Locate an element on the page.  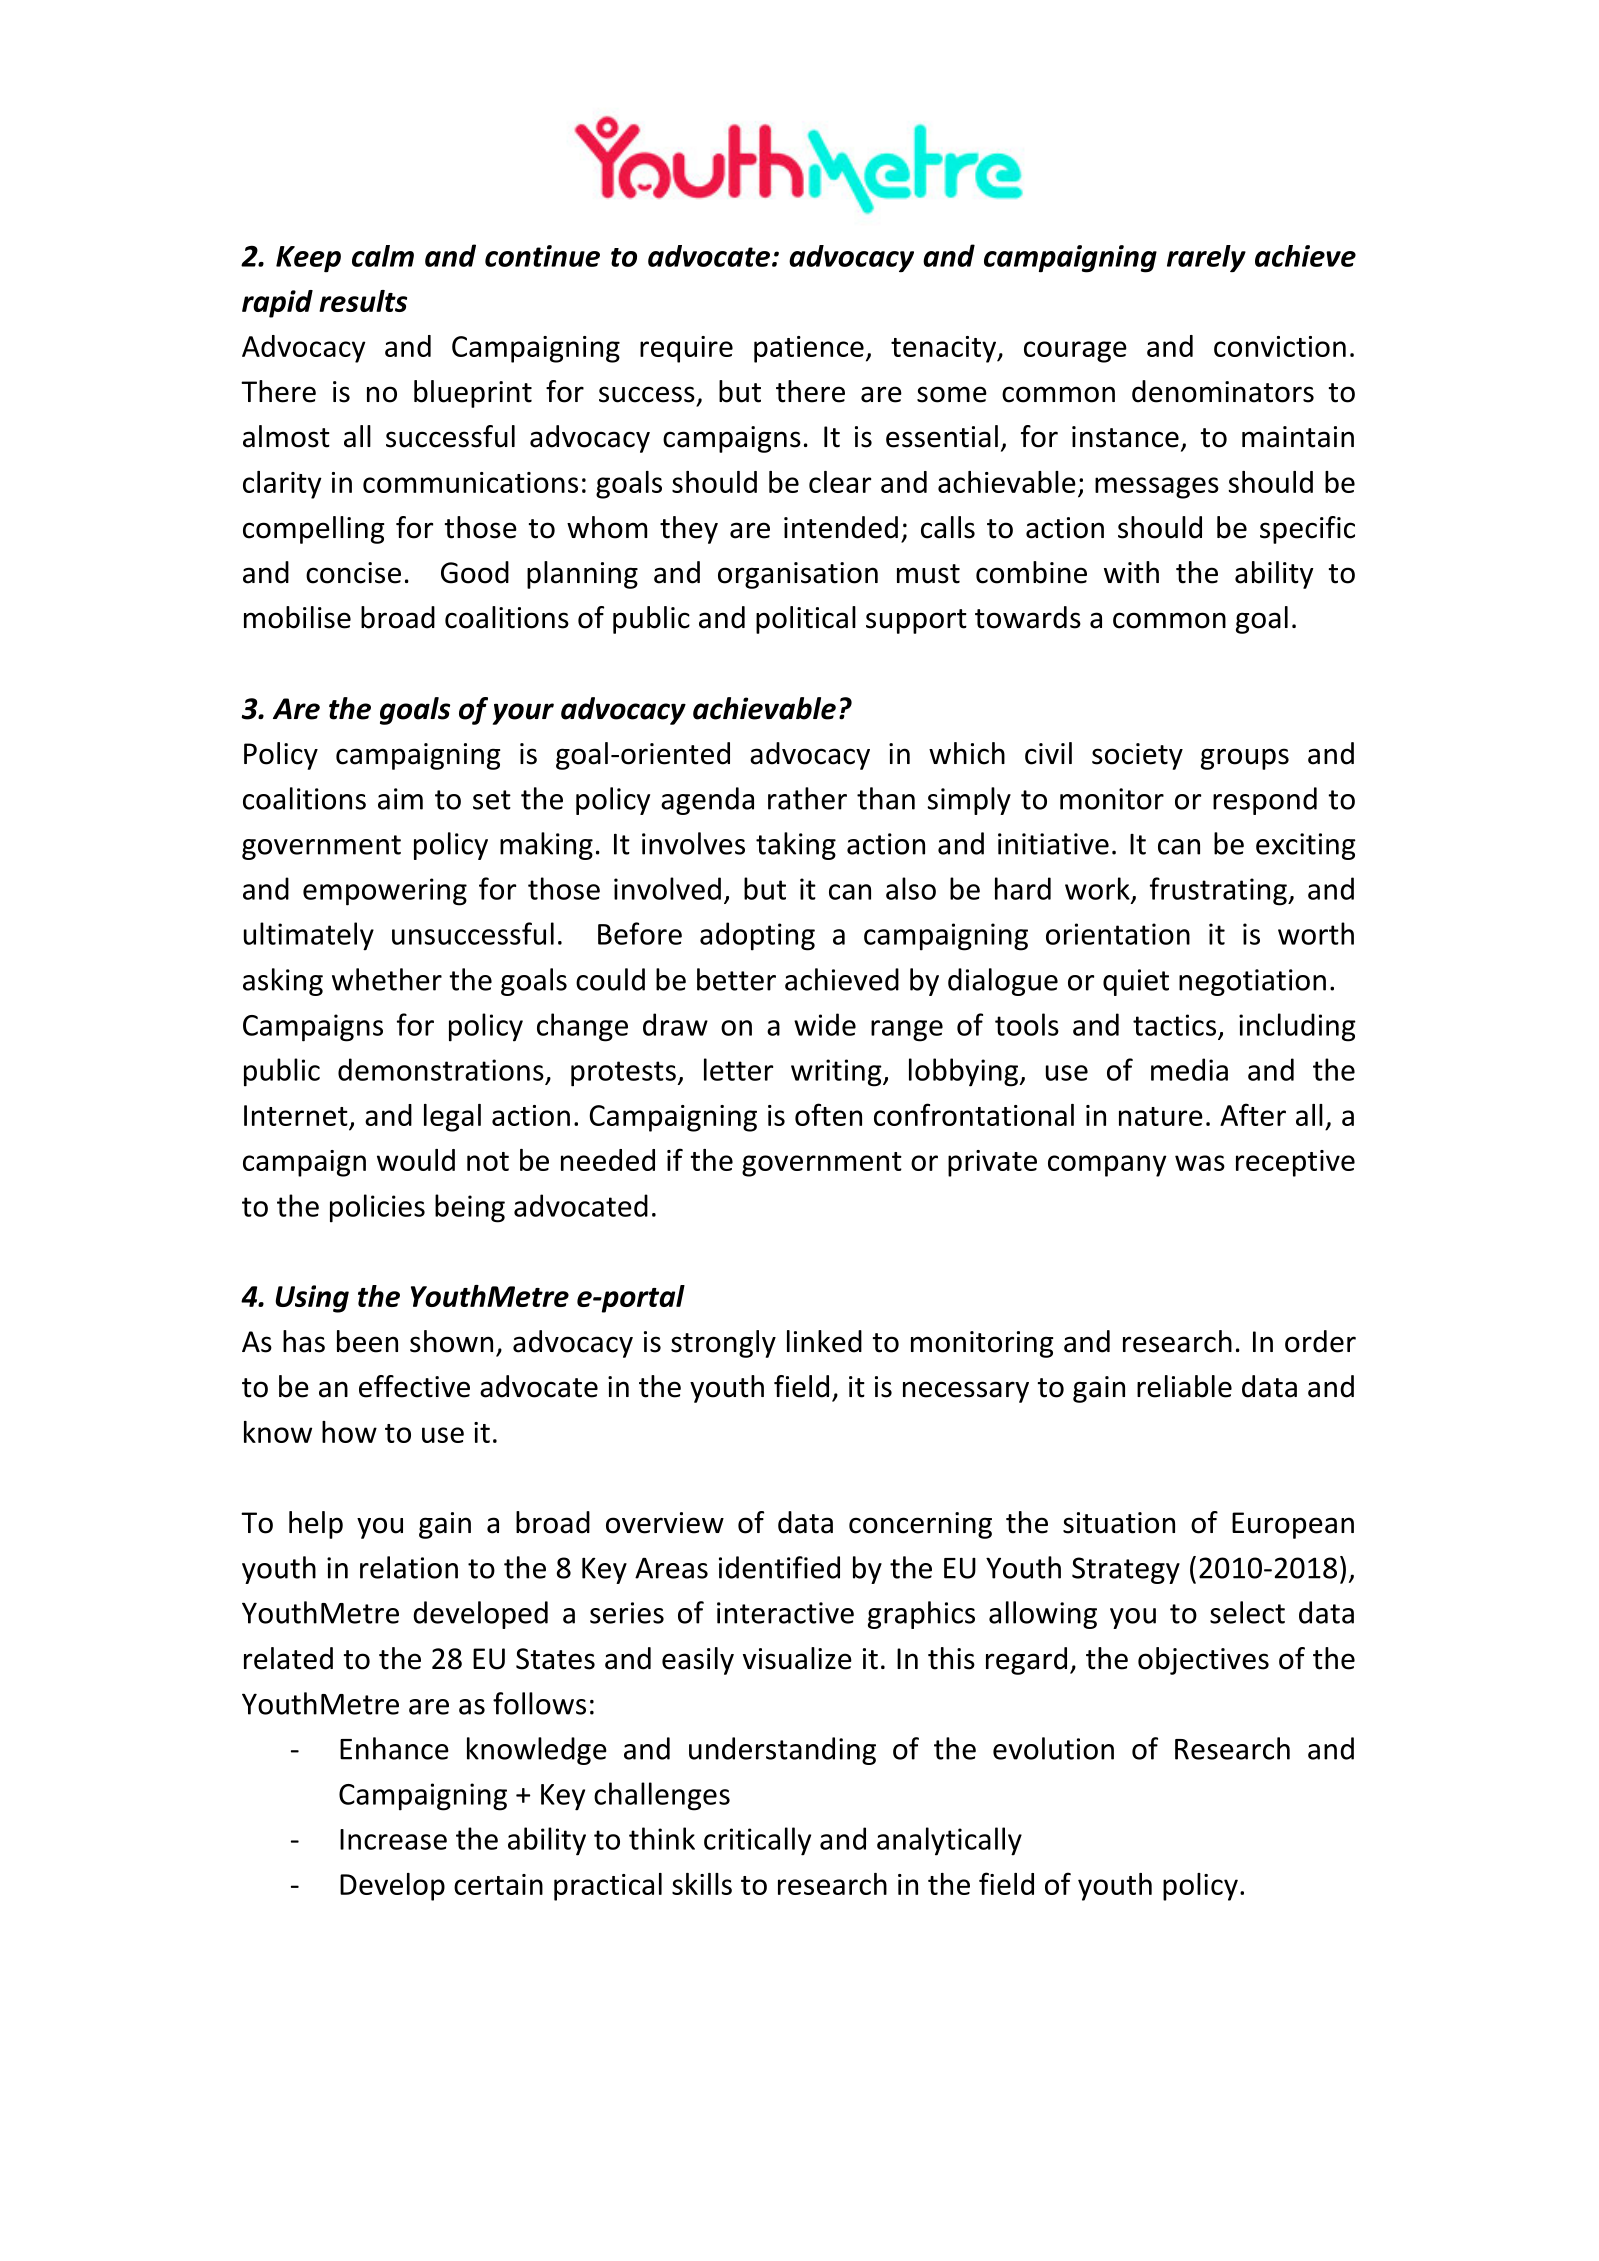
patience is located at coordinates (809, 349).
